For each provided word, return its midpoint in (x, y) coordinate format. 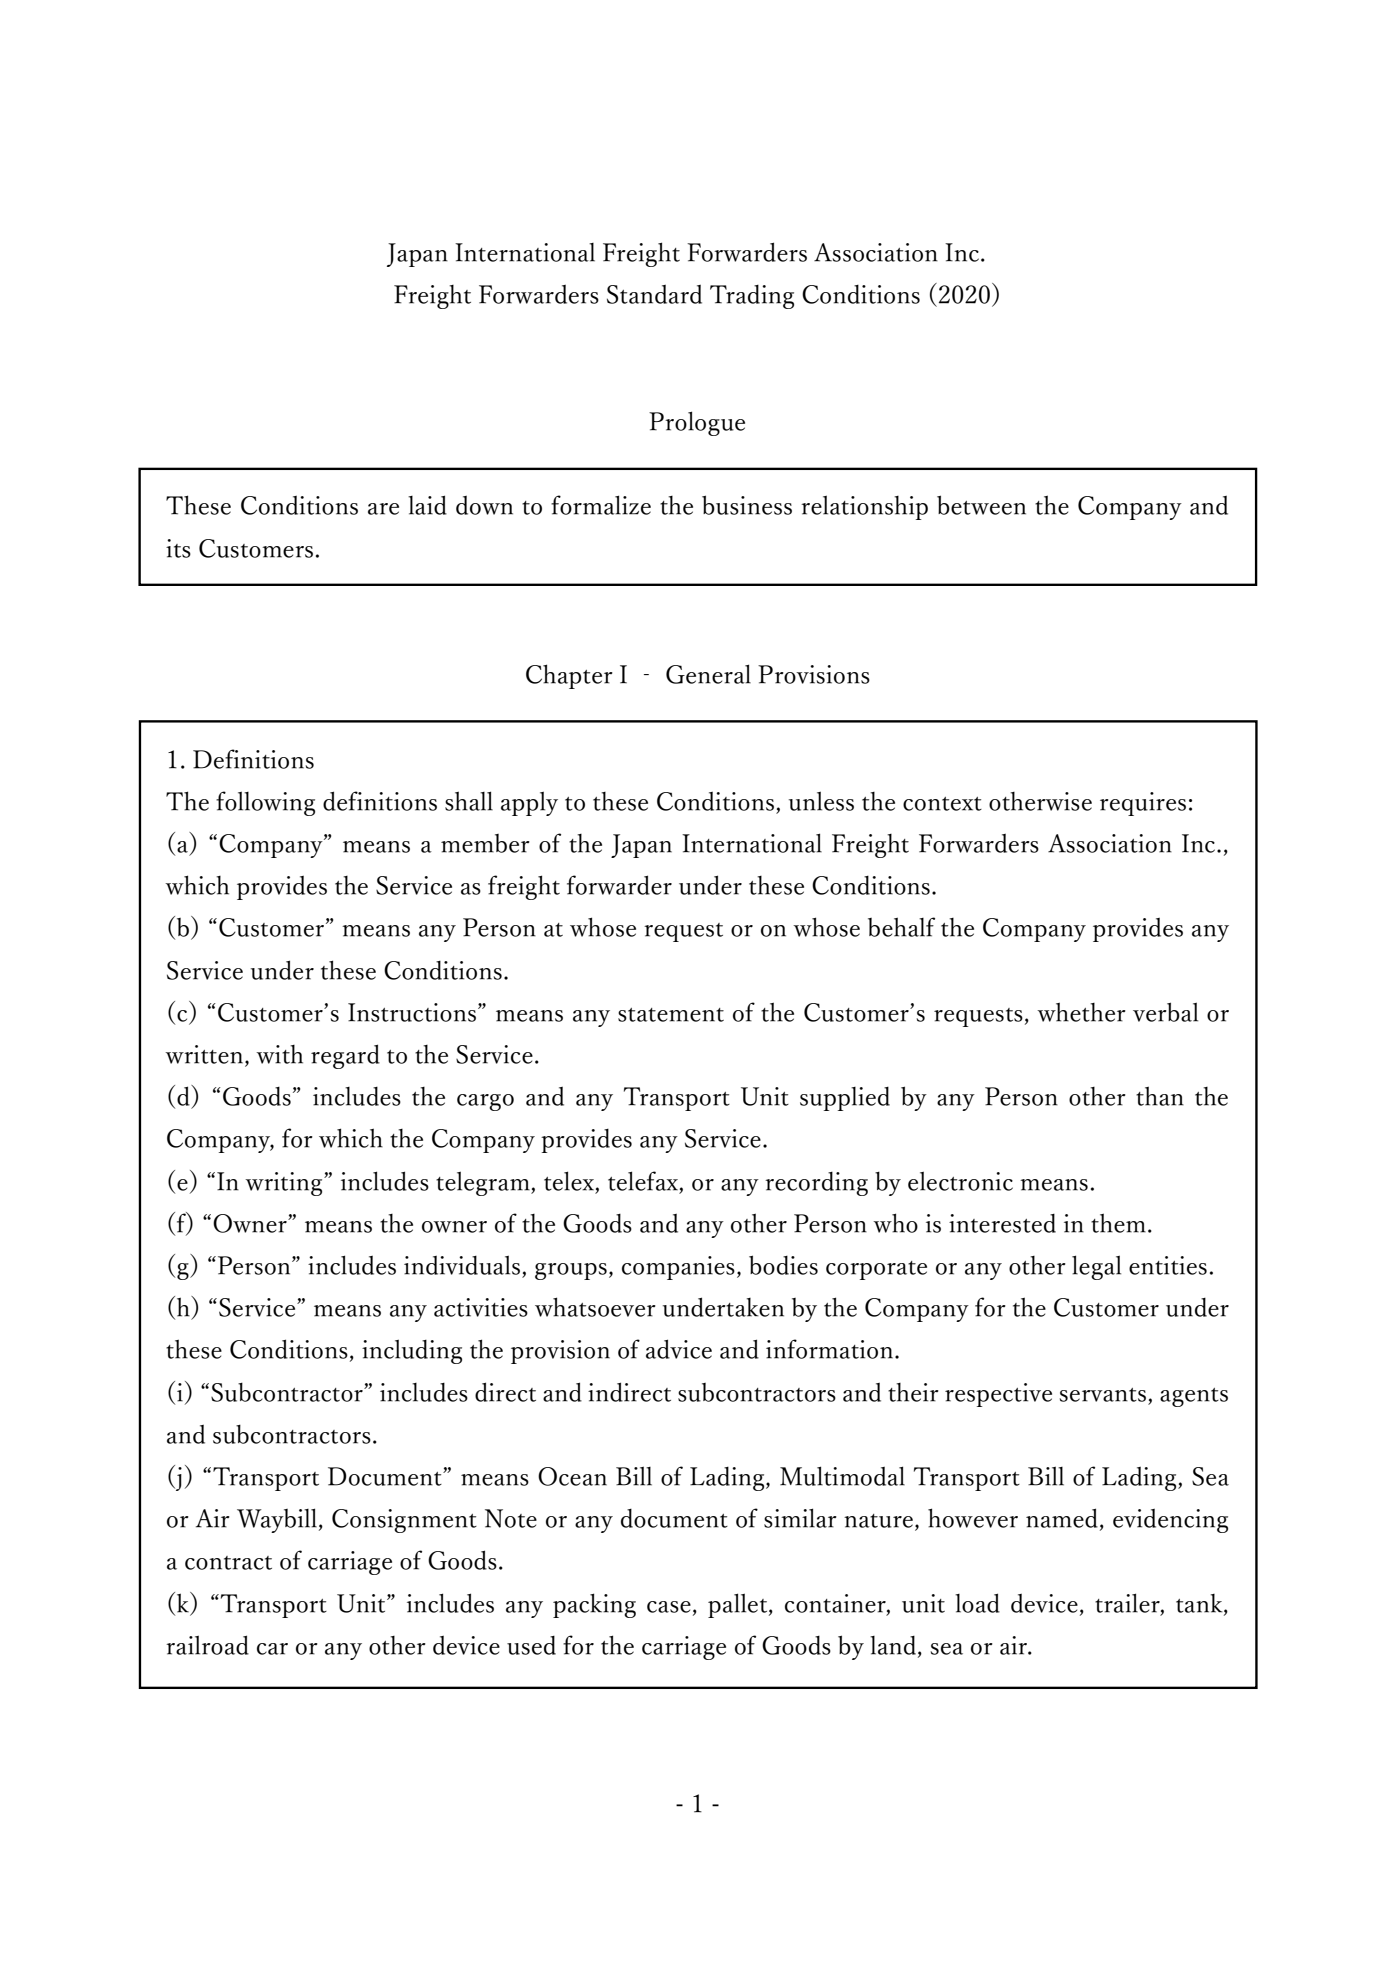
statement (671, 1015)
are (383, 509)
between (981, 505)
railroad (207, 1645)
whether (1081, 1012)
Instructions (412, 1012)
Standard (654, 294)
